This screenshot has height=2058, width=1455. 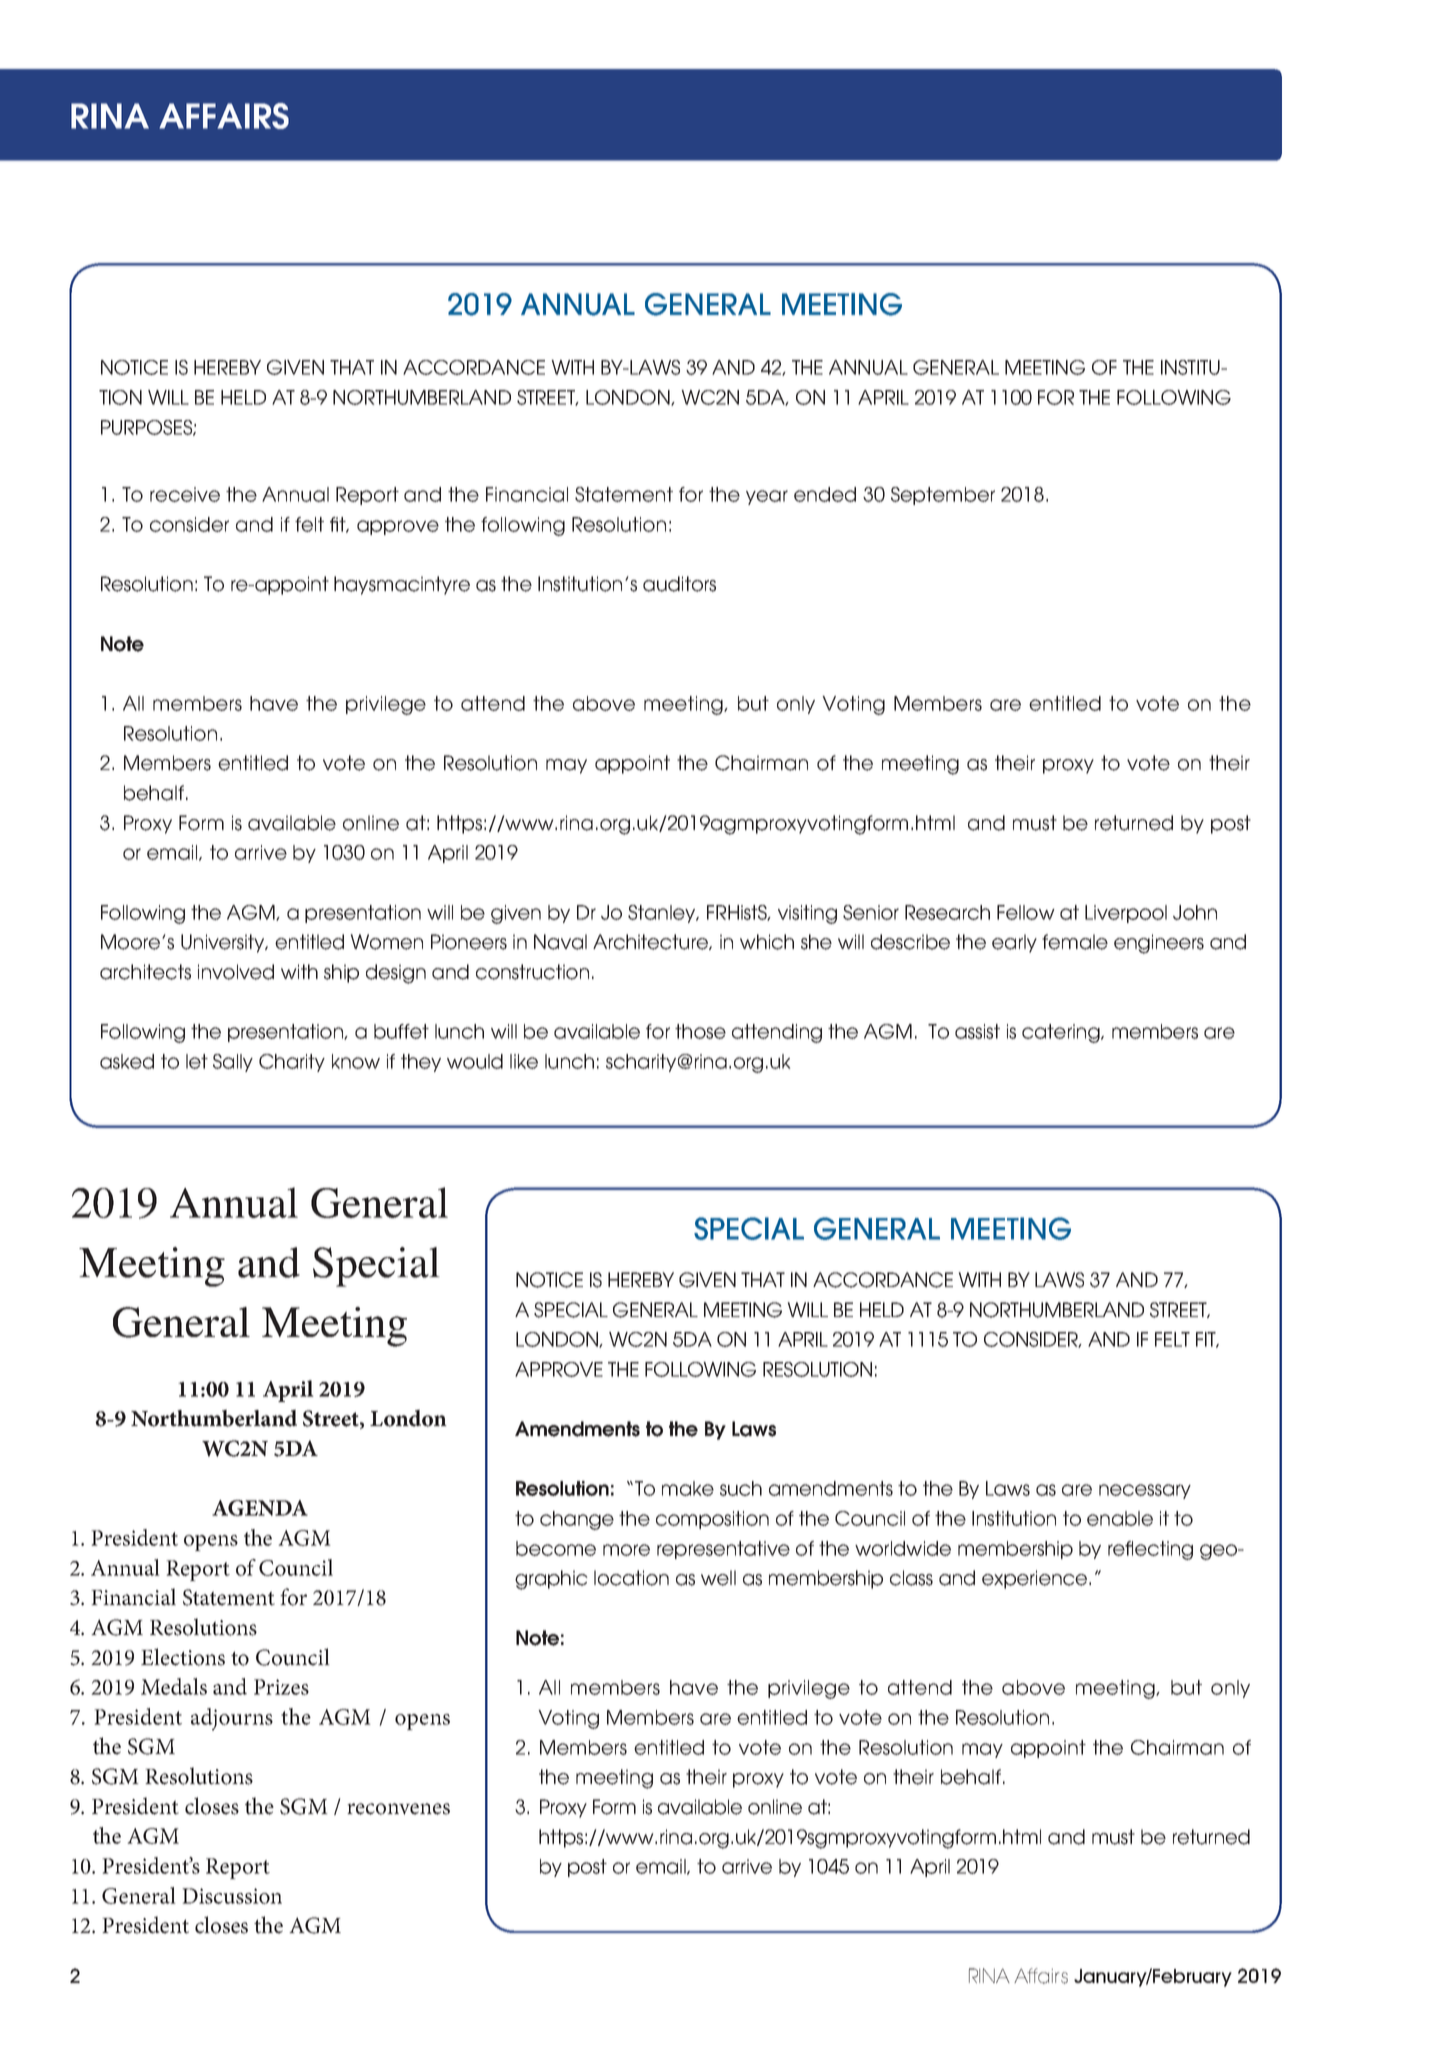 I want to click on Discussion, so click(x=232, y=1896).
